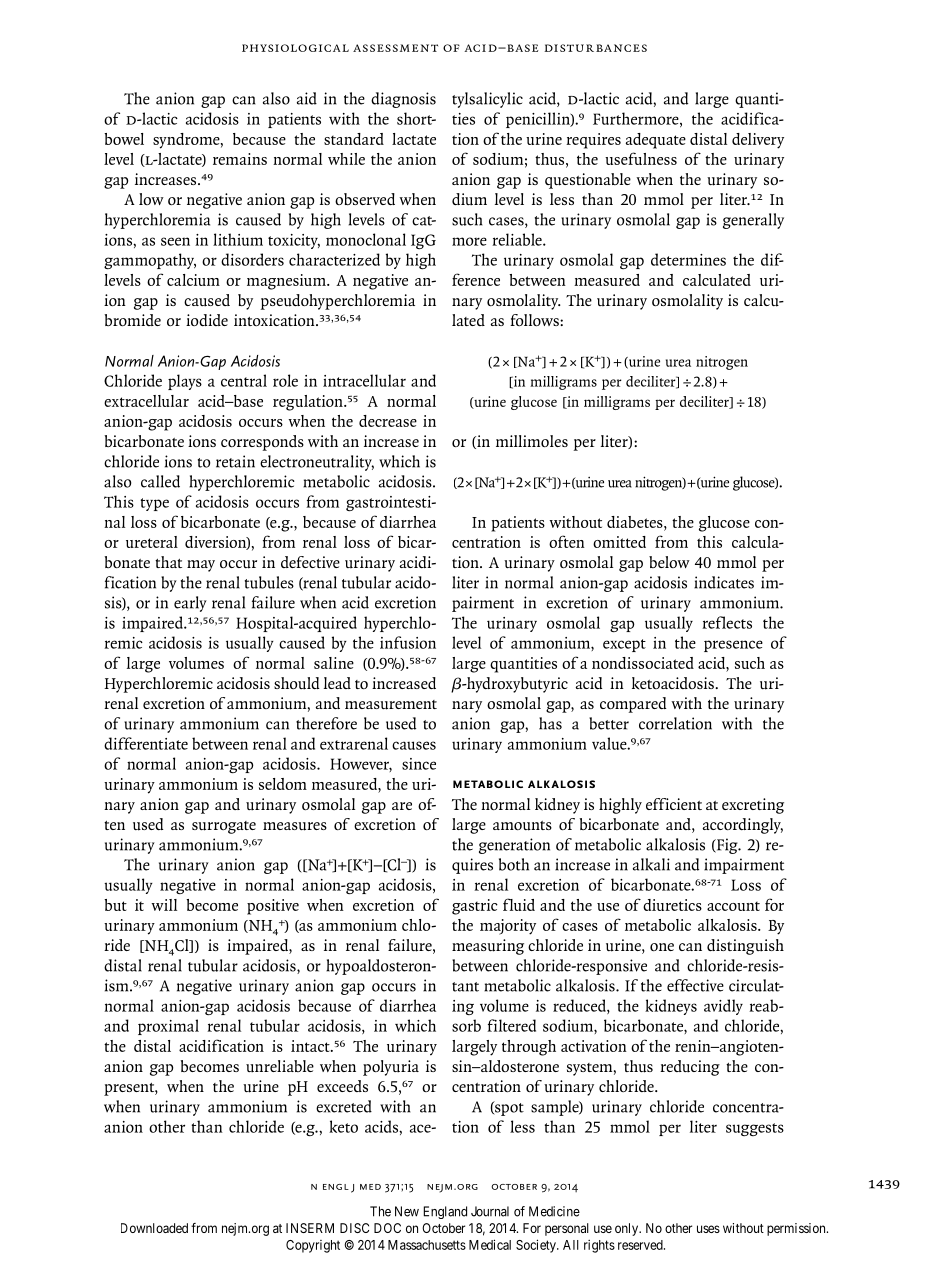  What do you see at coordinates (688, 259) in the screenshot?
I see `determines` at bounding box center [688, 259].
